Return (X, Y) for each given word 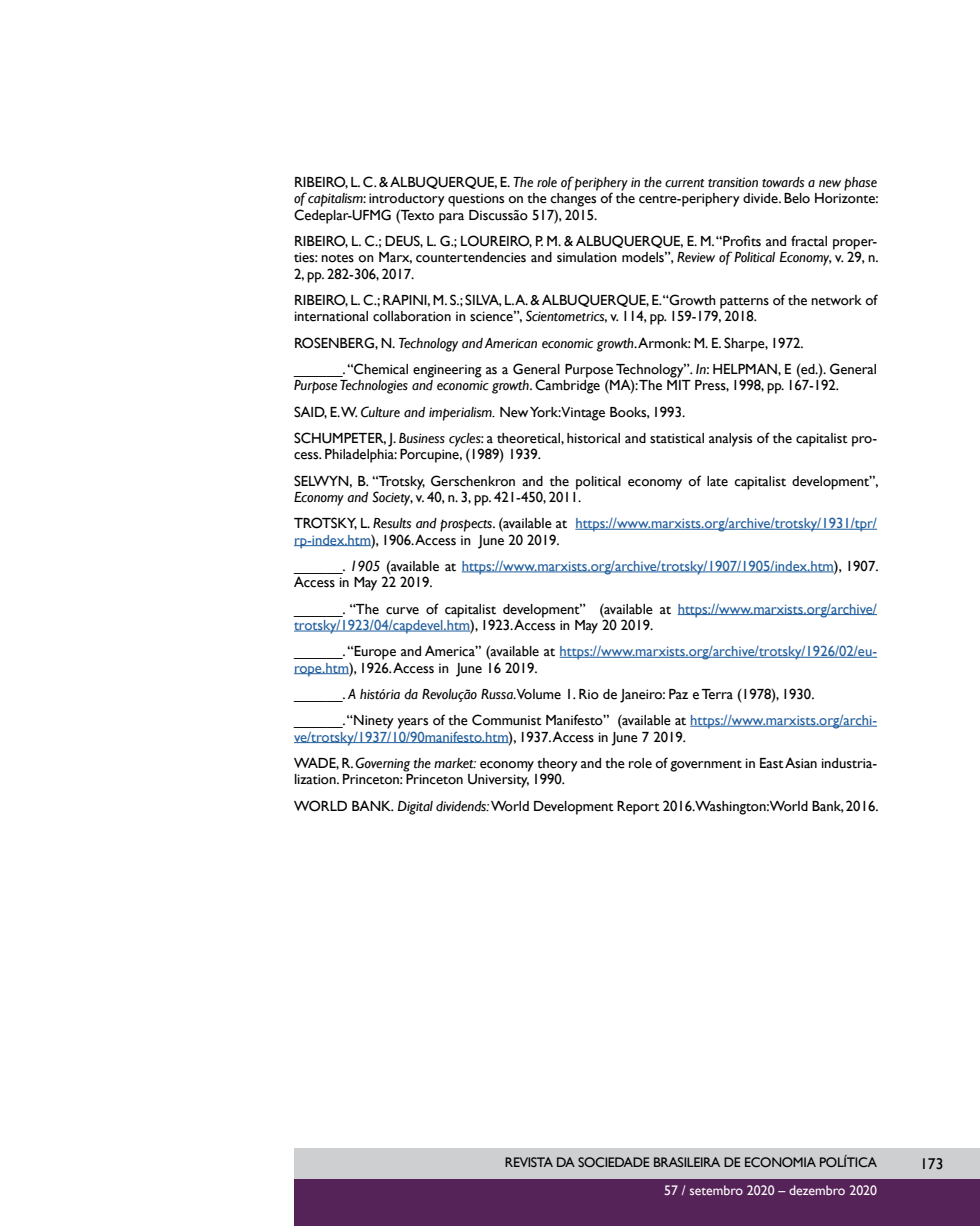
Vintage (583, 414)
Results (392, 523)
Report (638, 808)
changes (573, 200)
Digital (415, 808)
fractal (809, 241)
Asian (801, 763)
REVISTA (529, 1162)
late (717, 481)
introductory (407, 200)
